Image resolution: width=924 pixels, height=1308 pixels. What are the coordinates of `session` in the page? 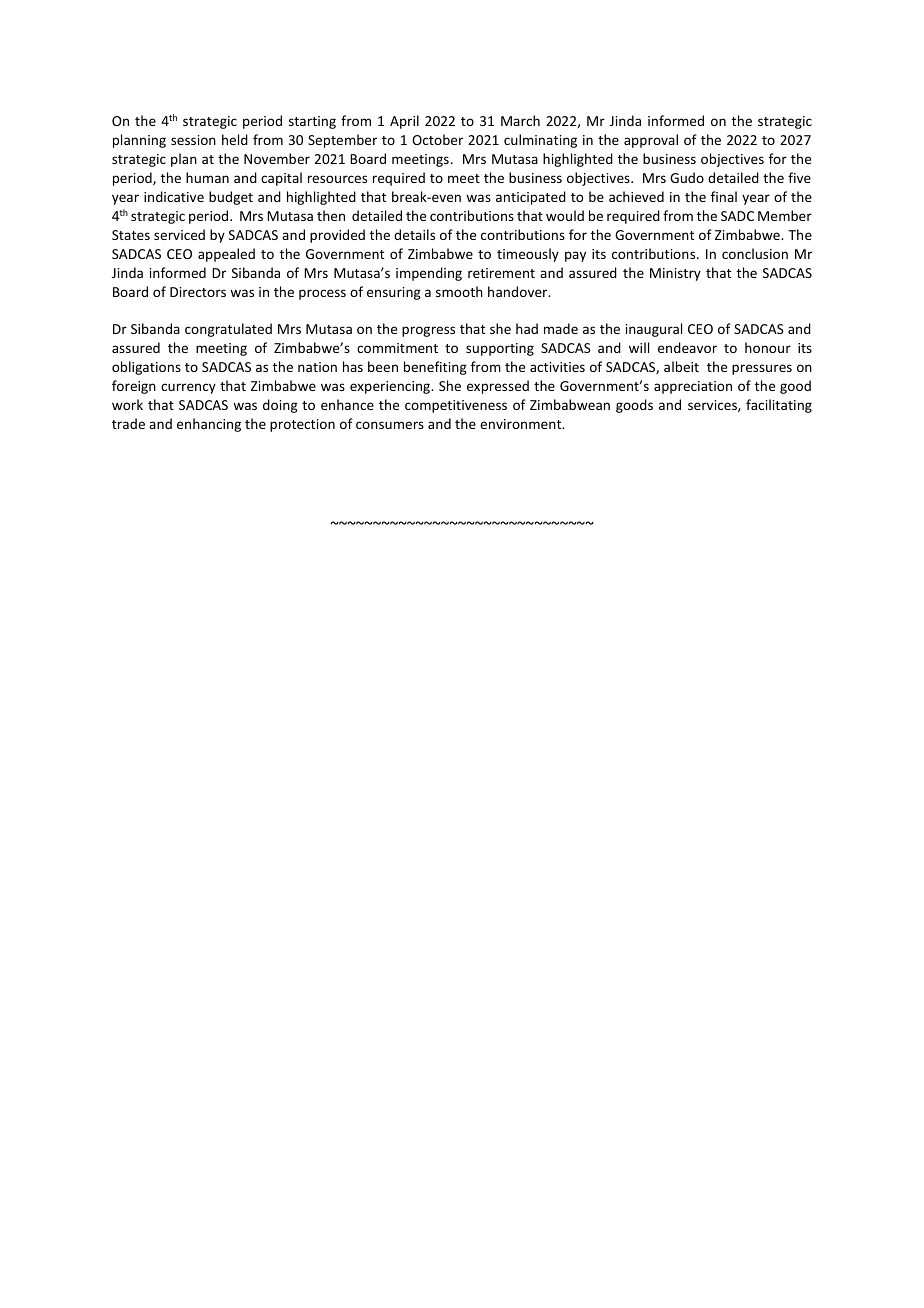 It's located at (193, 140).
